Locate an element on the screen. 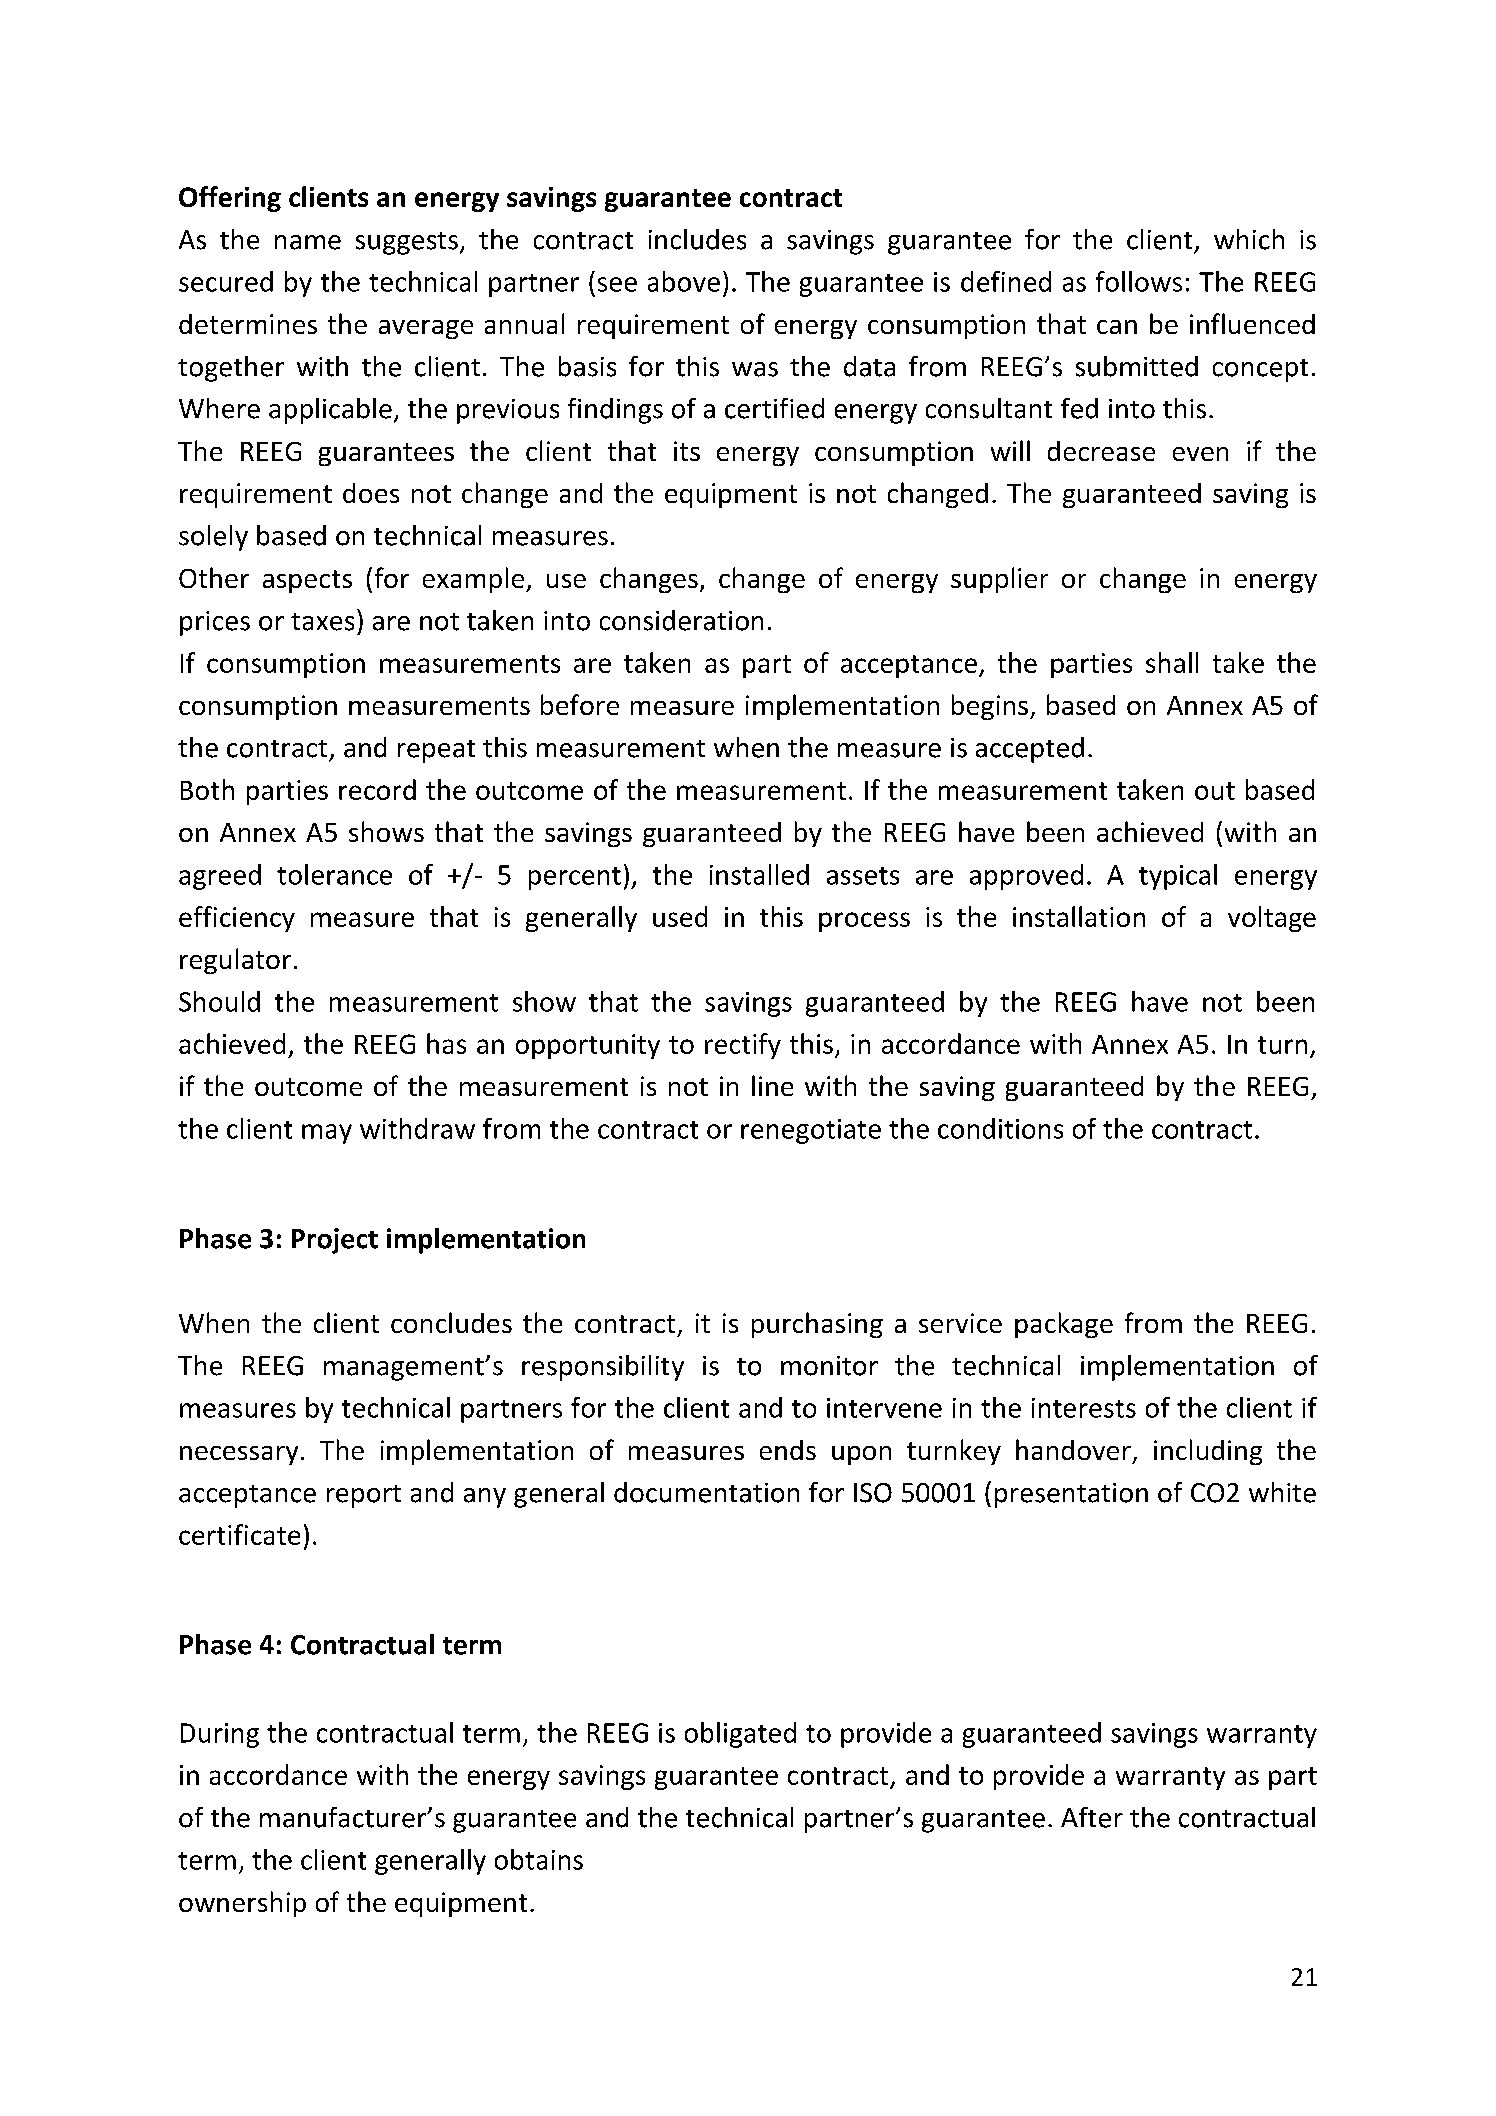 The width and height of the screenshot is (1496, 2116). rectify is located at coordinates (743, 1046).
